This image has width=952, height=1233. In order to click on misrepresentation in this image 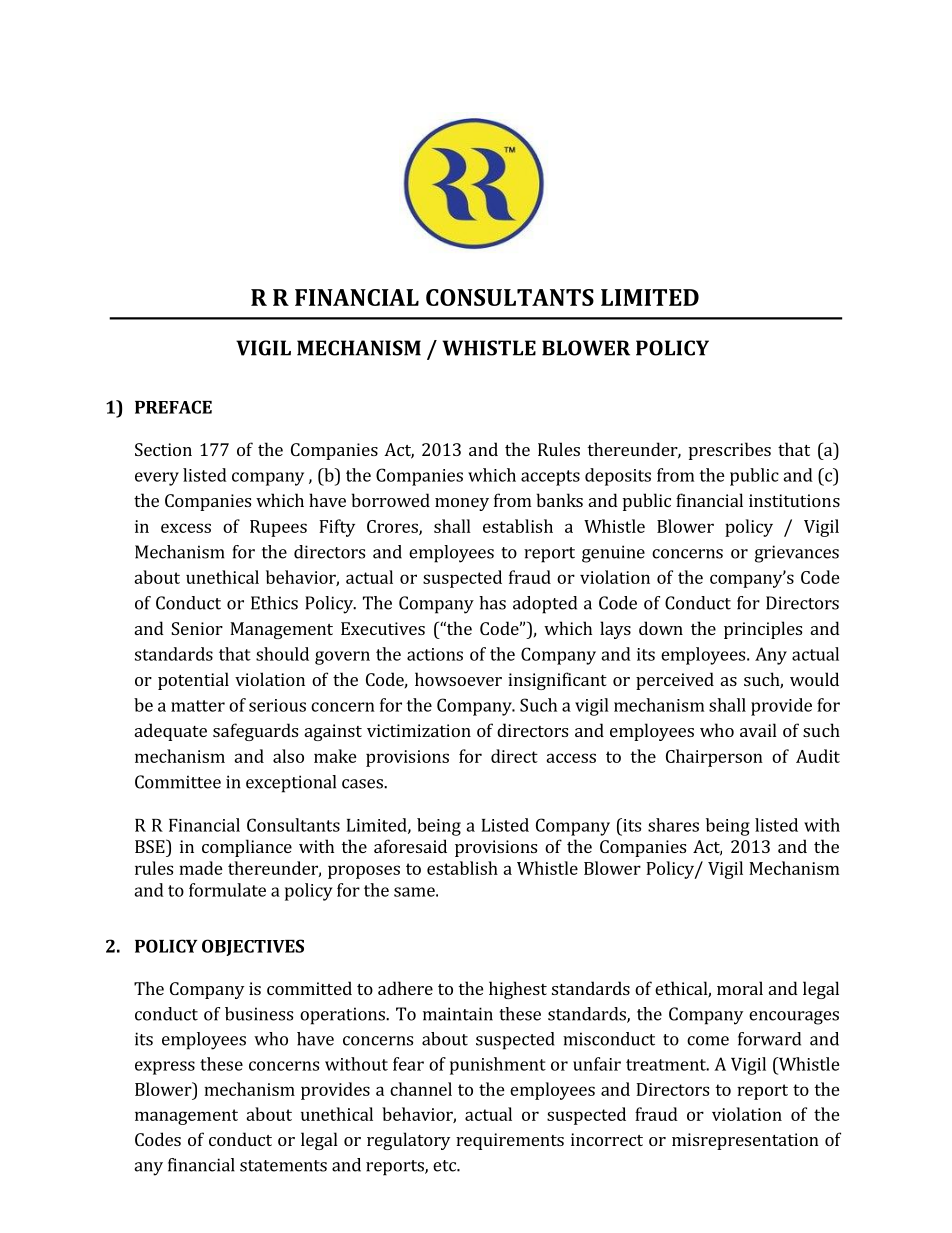, I will do `click(745, 1141)`.
